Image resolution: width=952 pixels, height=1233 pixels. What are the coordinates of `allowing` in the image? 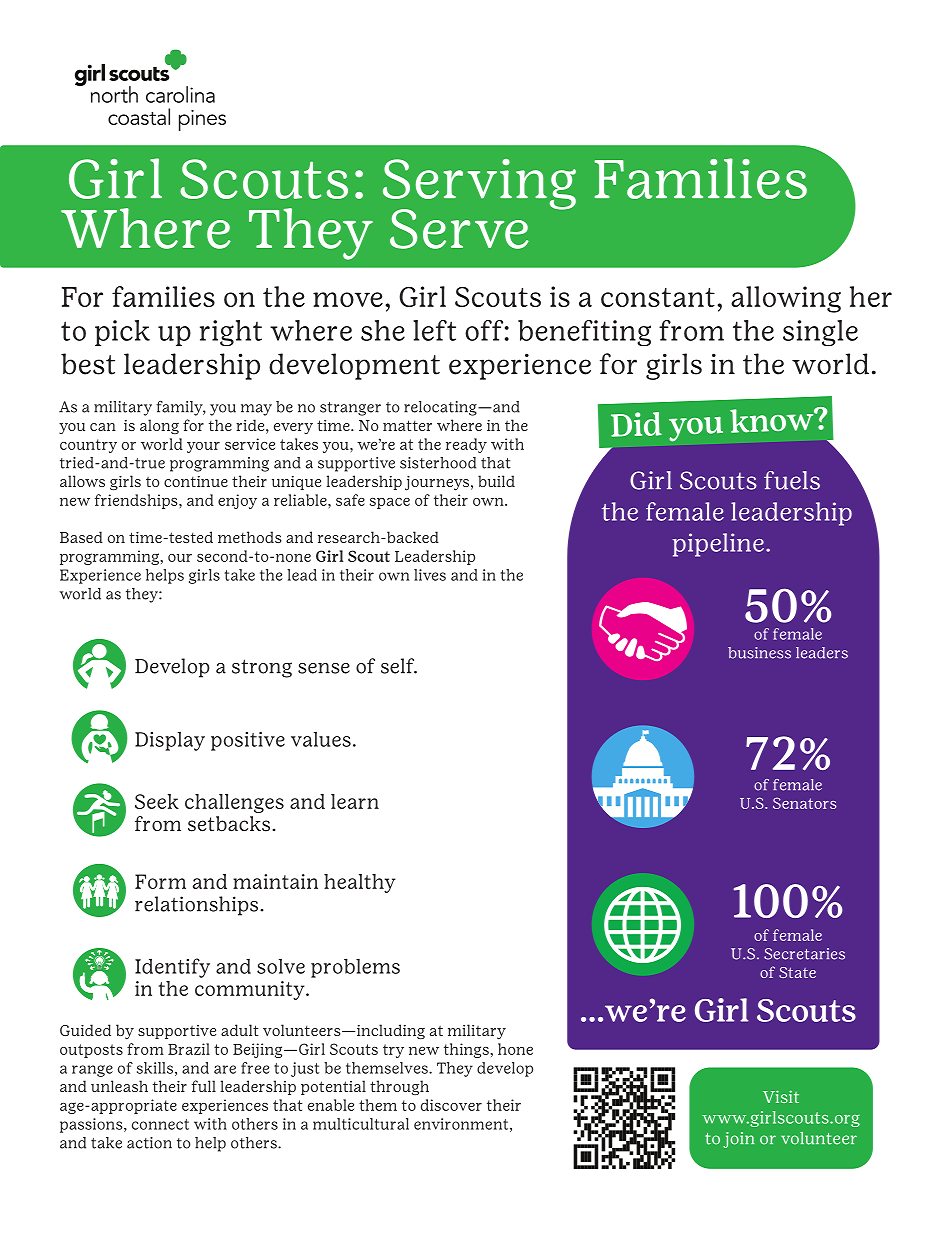 It's located at (786, 299).
